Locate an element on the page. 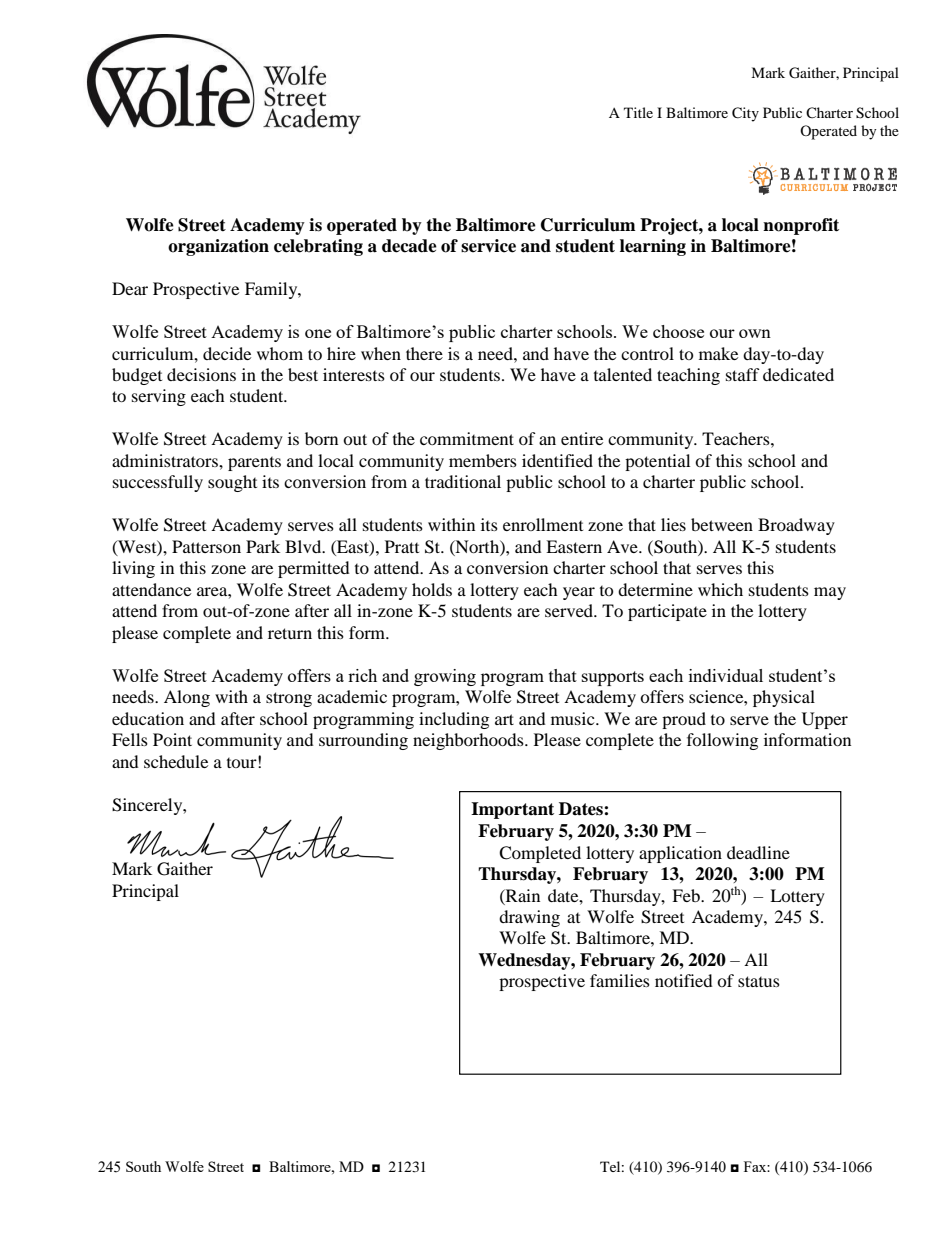 Image resolution: width=952 pixels, height=1233 pixels. Patterson is located at coordinates (206, 546).
